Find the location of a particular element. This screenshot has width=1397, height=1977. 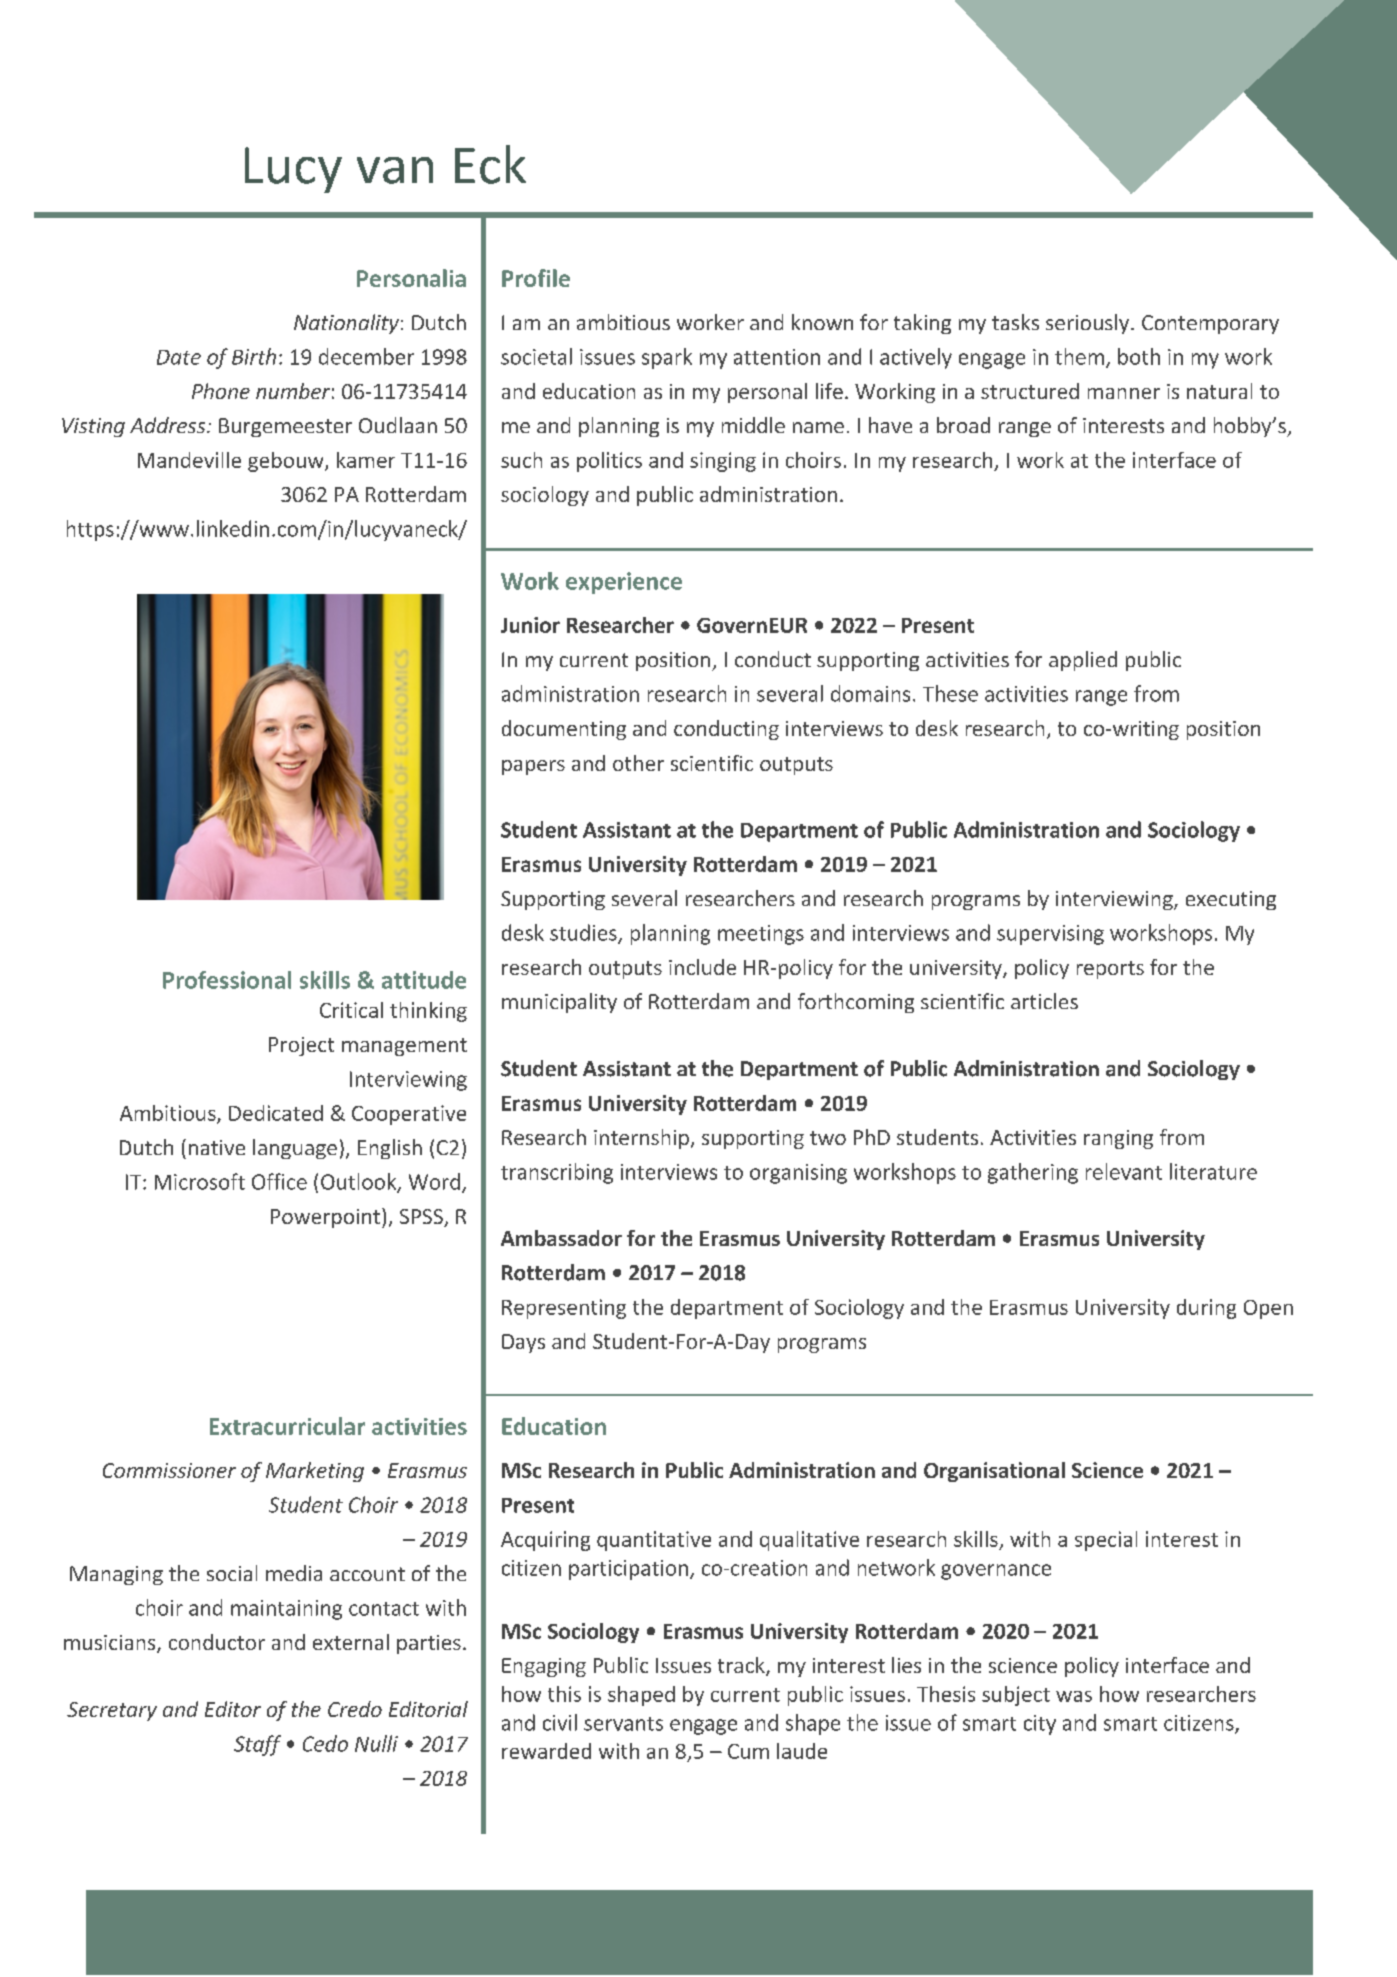

Organisational is located at coordinates (994, 1472).
